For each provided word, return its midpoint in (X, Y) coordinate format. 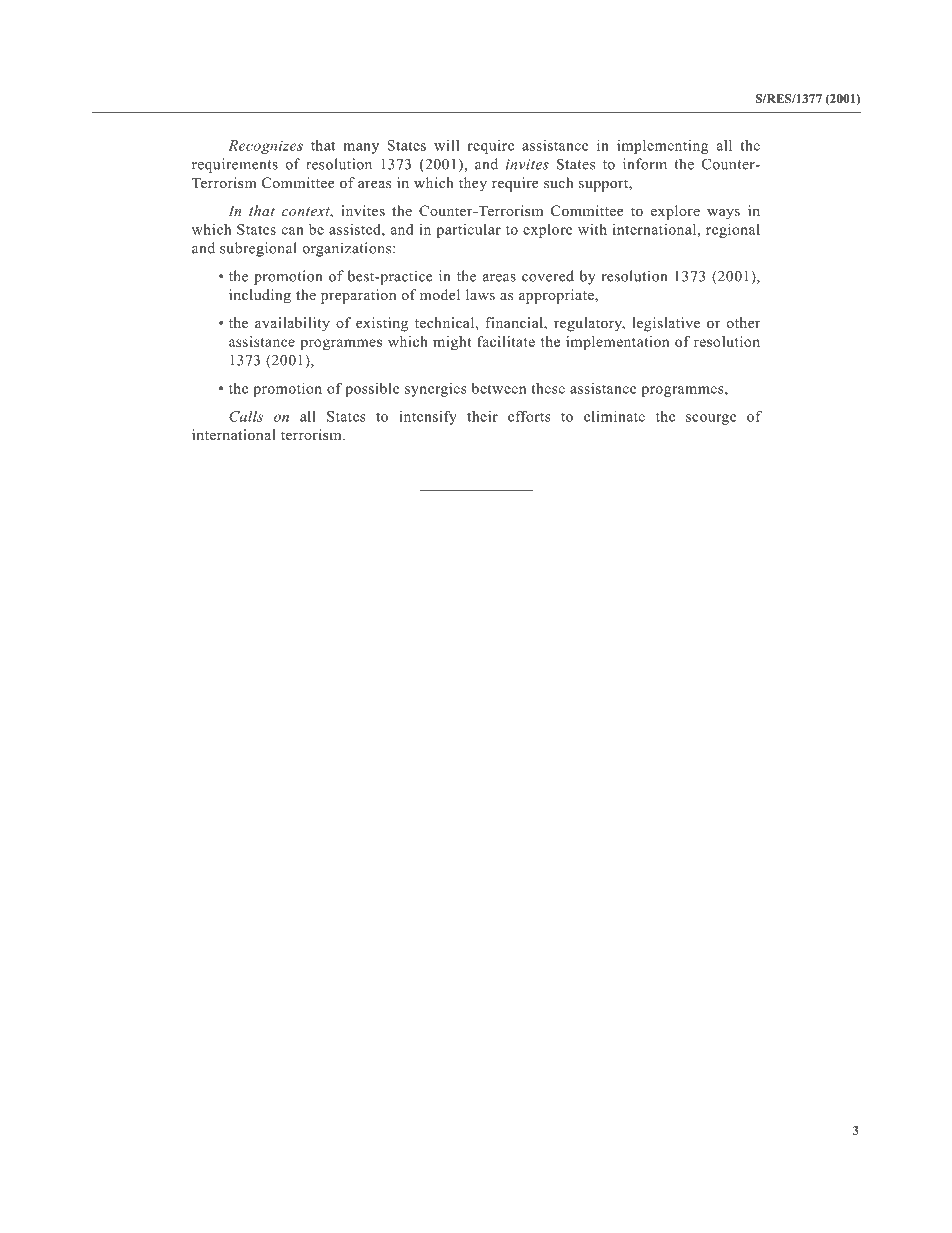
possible (372, 389)
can (293, 231)
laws (480, 294)
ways (723, 214)
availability (292, 324)
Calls (246, 416)
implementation (617, 343)
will (446, 145)
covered (548, 276)
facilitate (506, 341)
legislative (666, 324)
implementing (662, 147)
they (473, 184)
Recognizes (265, 147)
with (592, 229)
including (260, 296)
